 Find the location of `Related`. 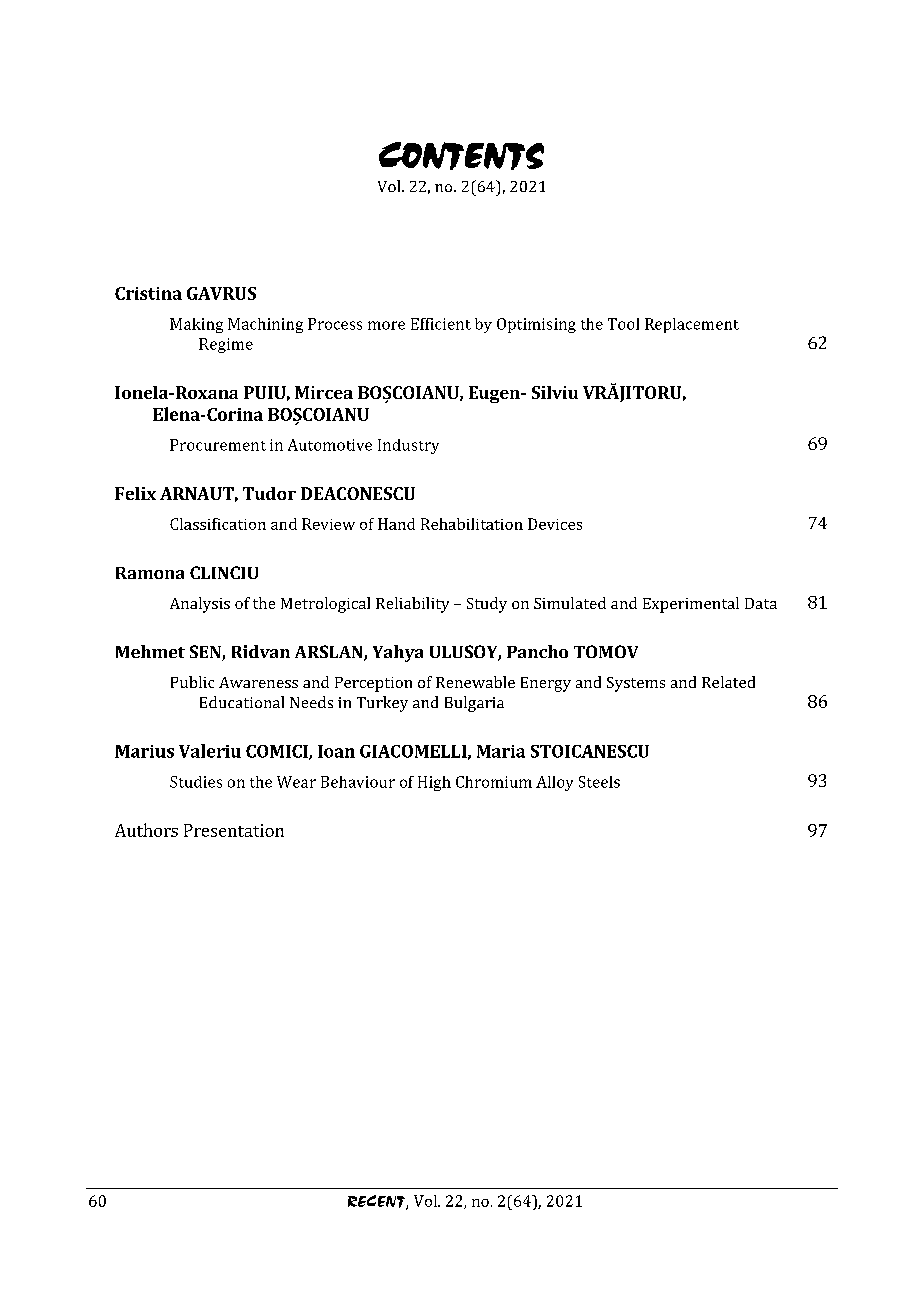

Related is located at coordinates (728, 682).
